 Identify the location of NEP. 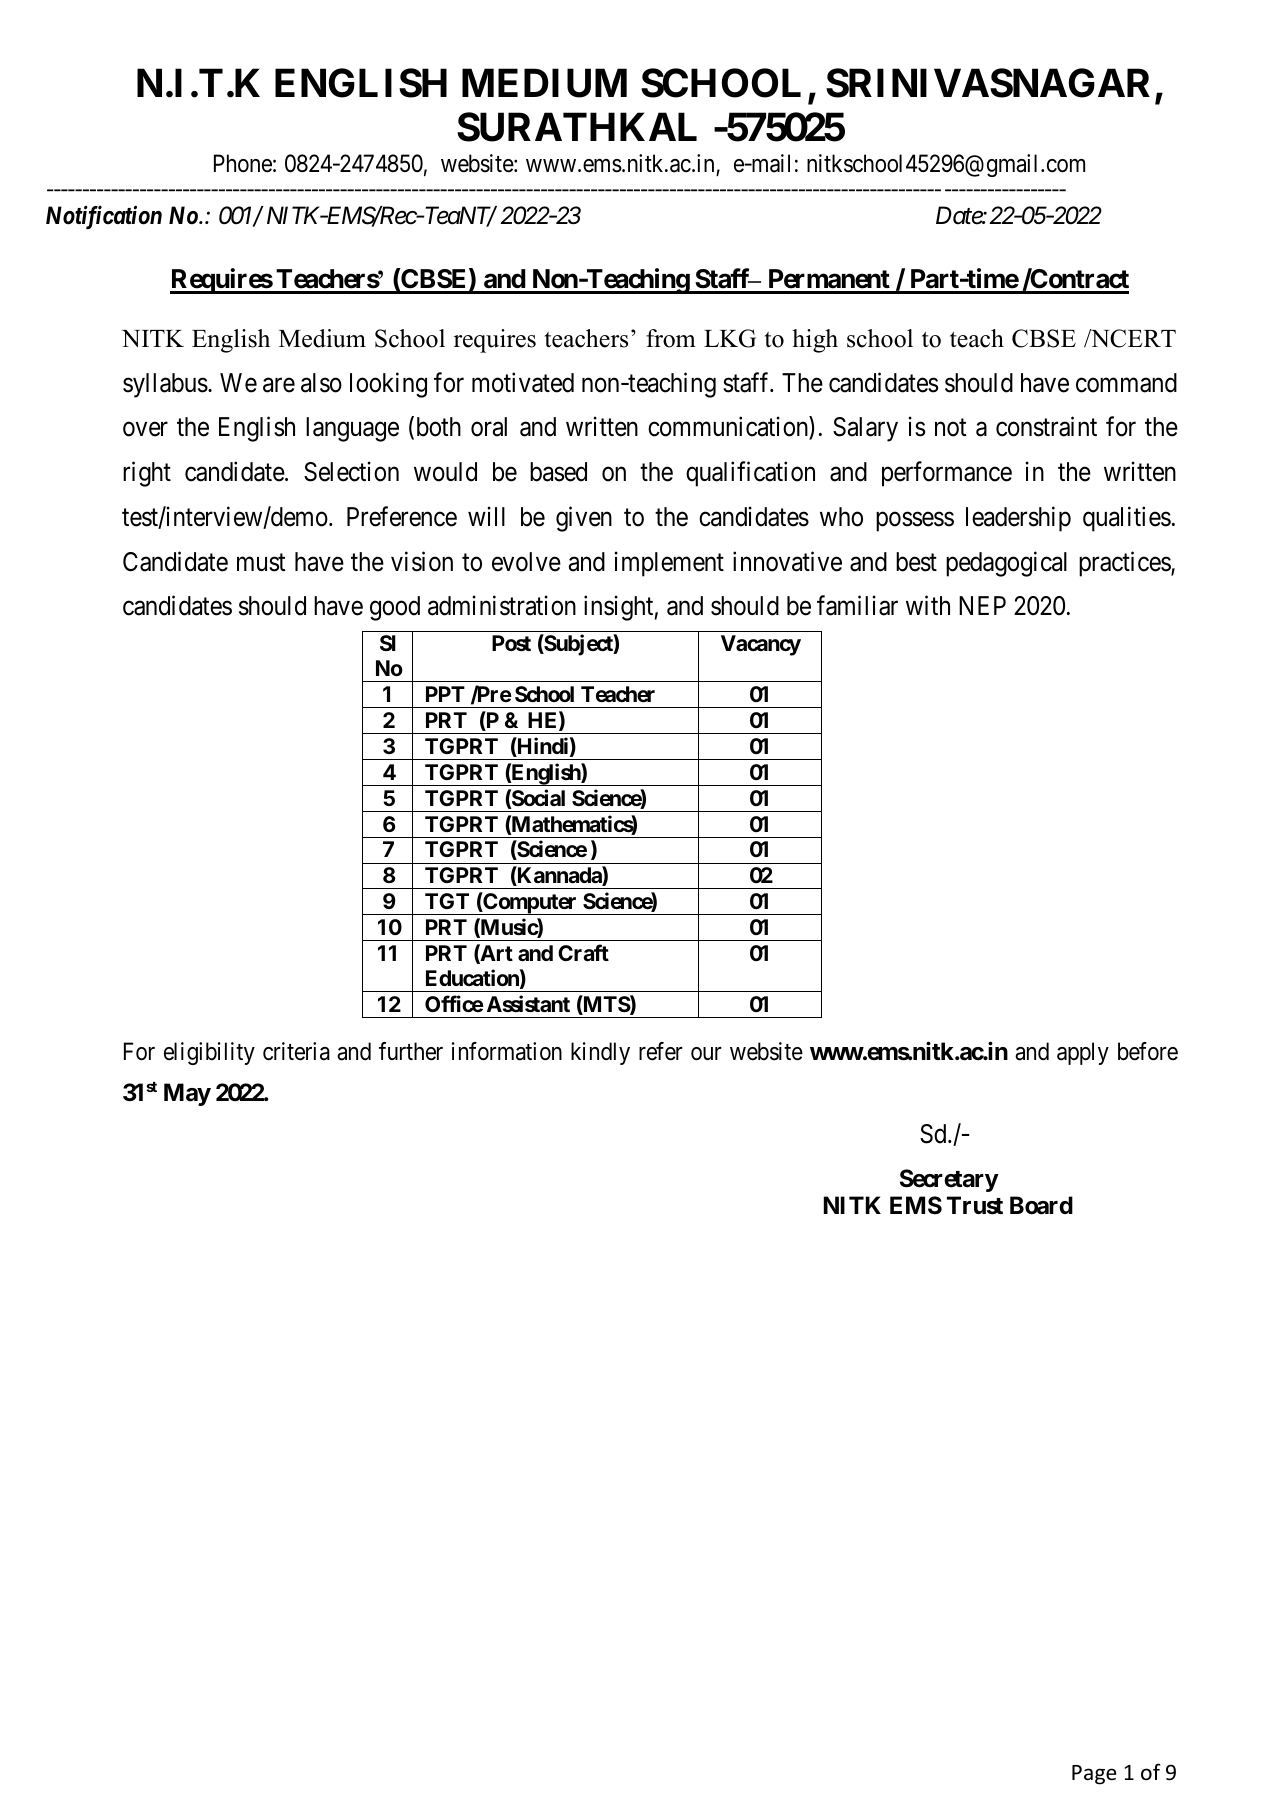
(982, 605).
